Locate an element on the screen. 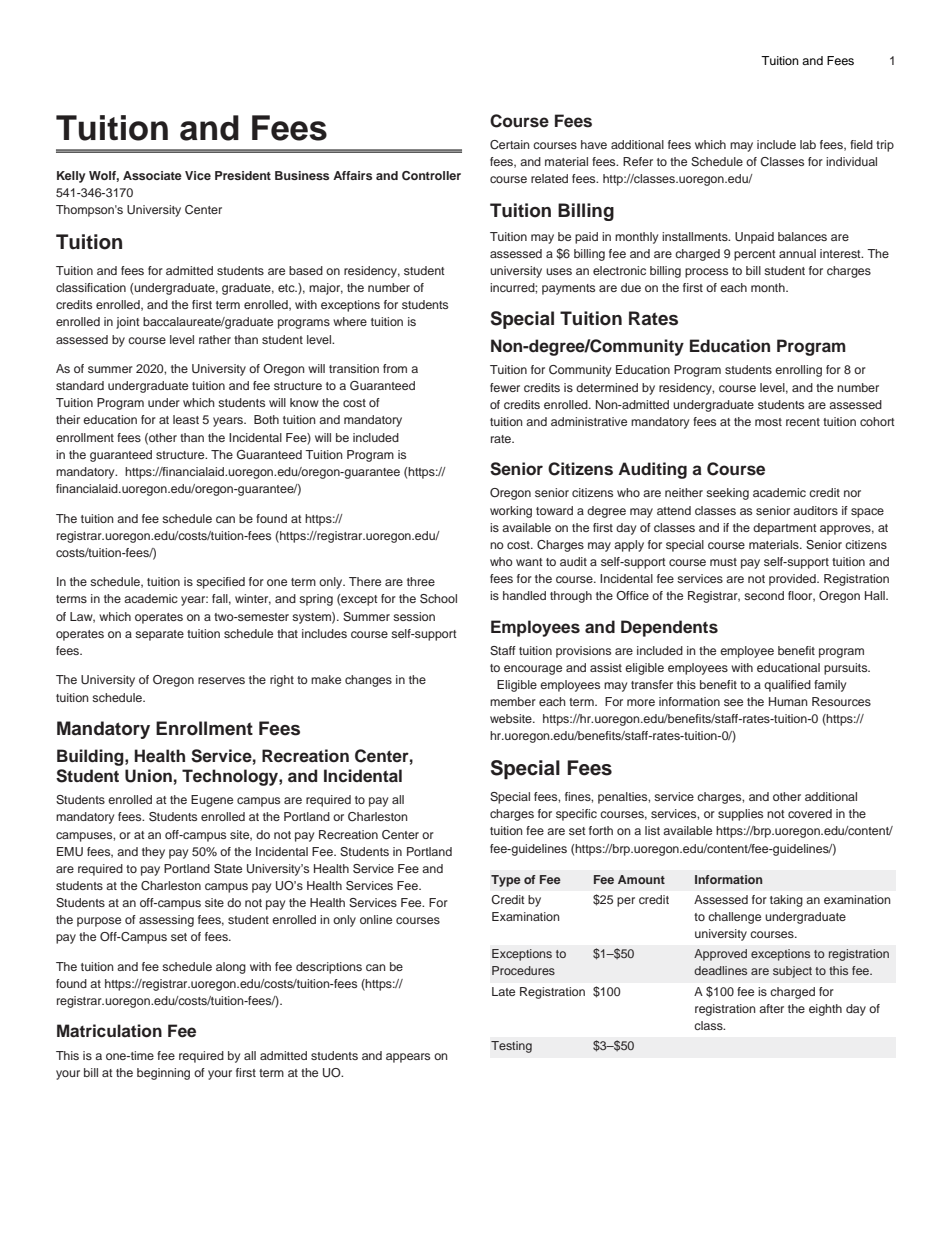  Associate is located at coordinates (152, 175).
